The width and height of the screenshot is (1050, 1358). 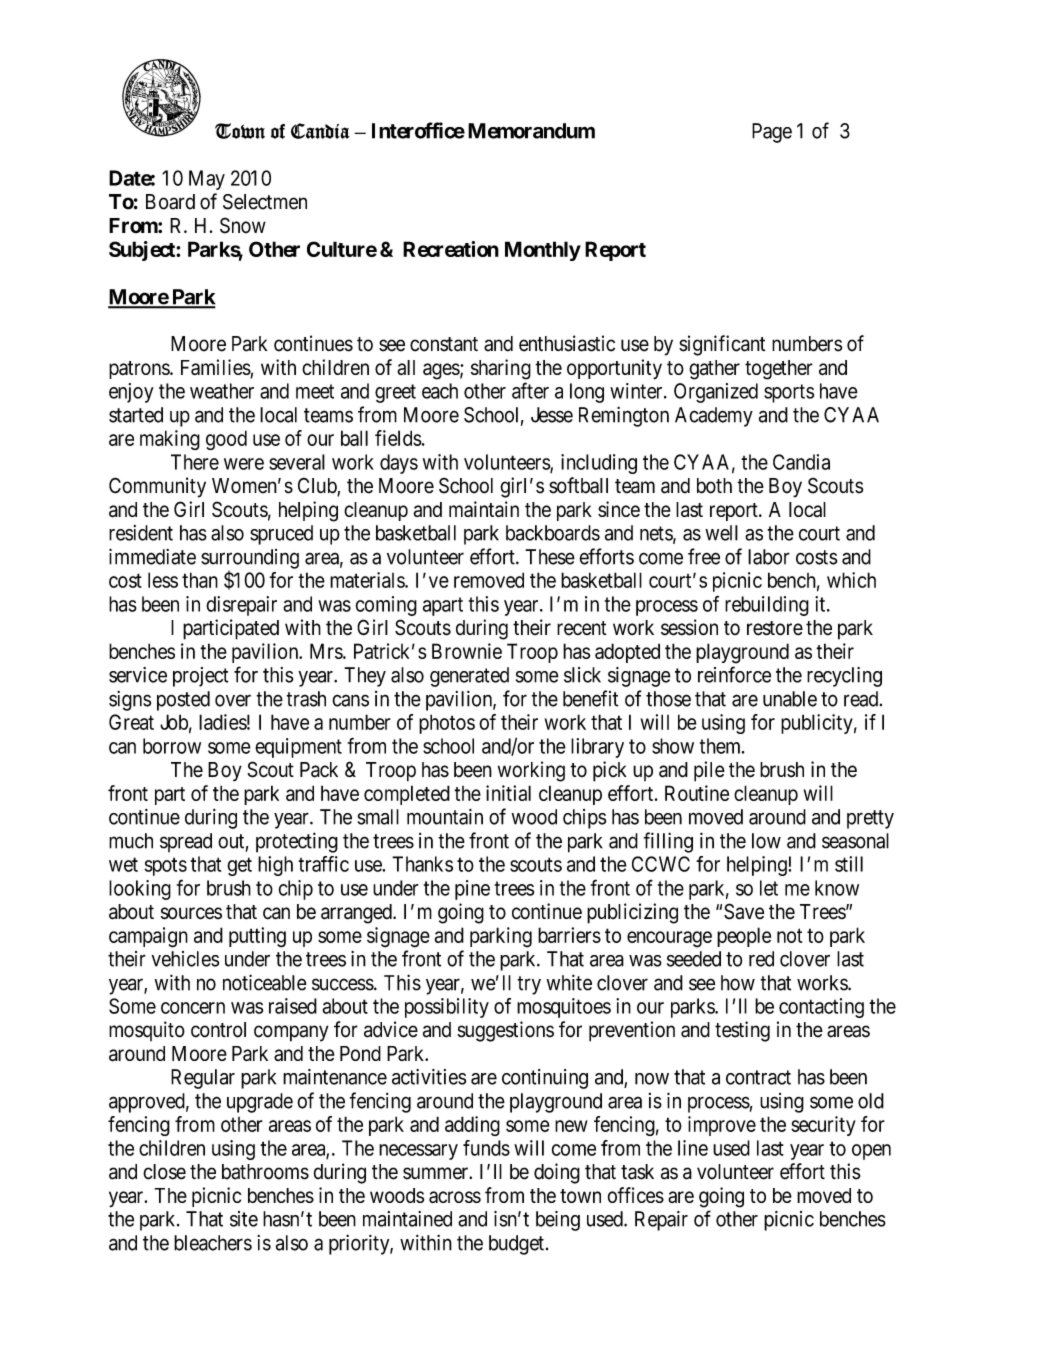 What do you see at coordinates (550, 557) in the screenshot?
I see `These` at bounding box center [550, 557].
